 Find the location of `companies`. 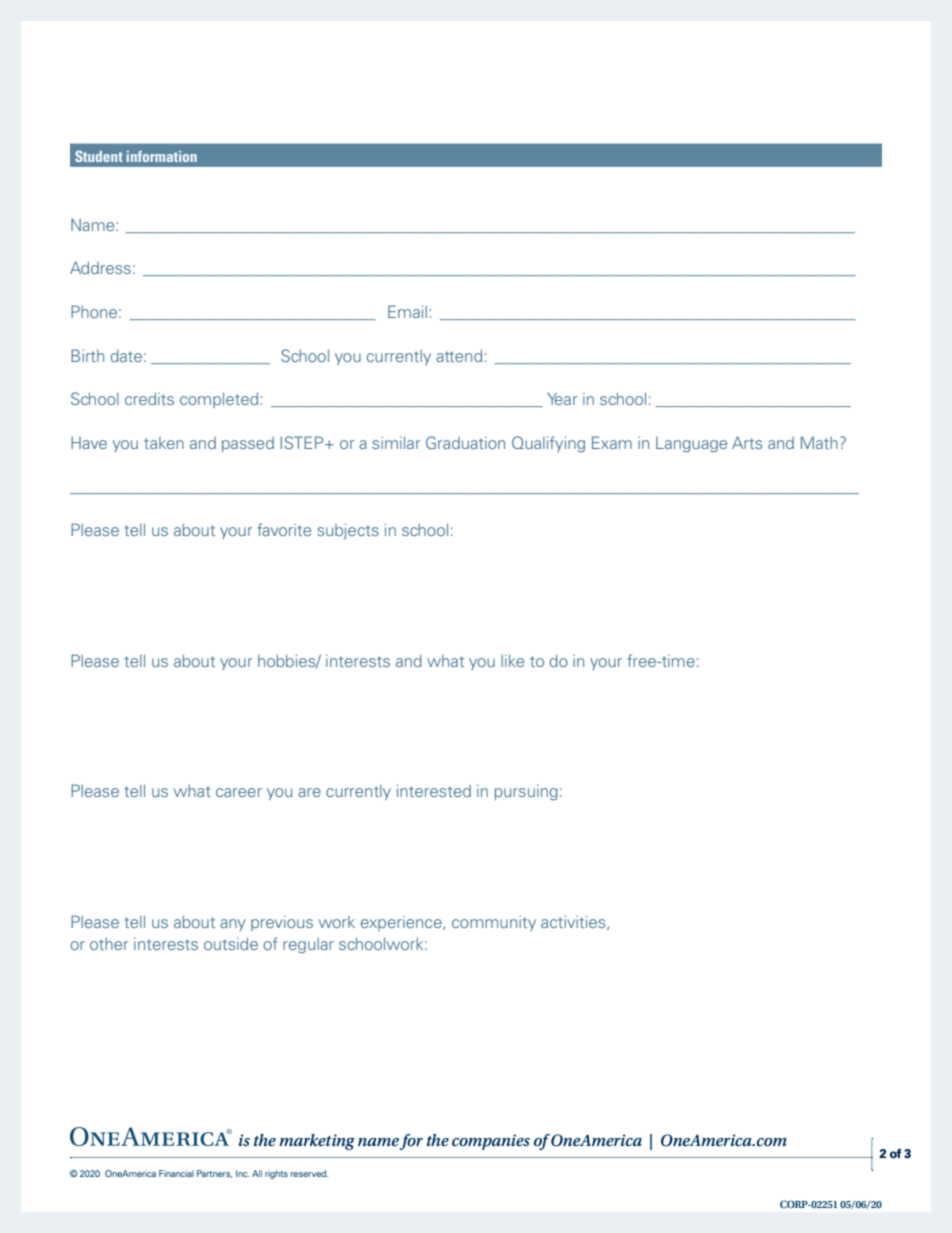

companies is located at coordinates (491, 1142).
